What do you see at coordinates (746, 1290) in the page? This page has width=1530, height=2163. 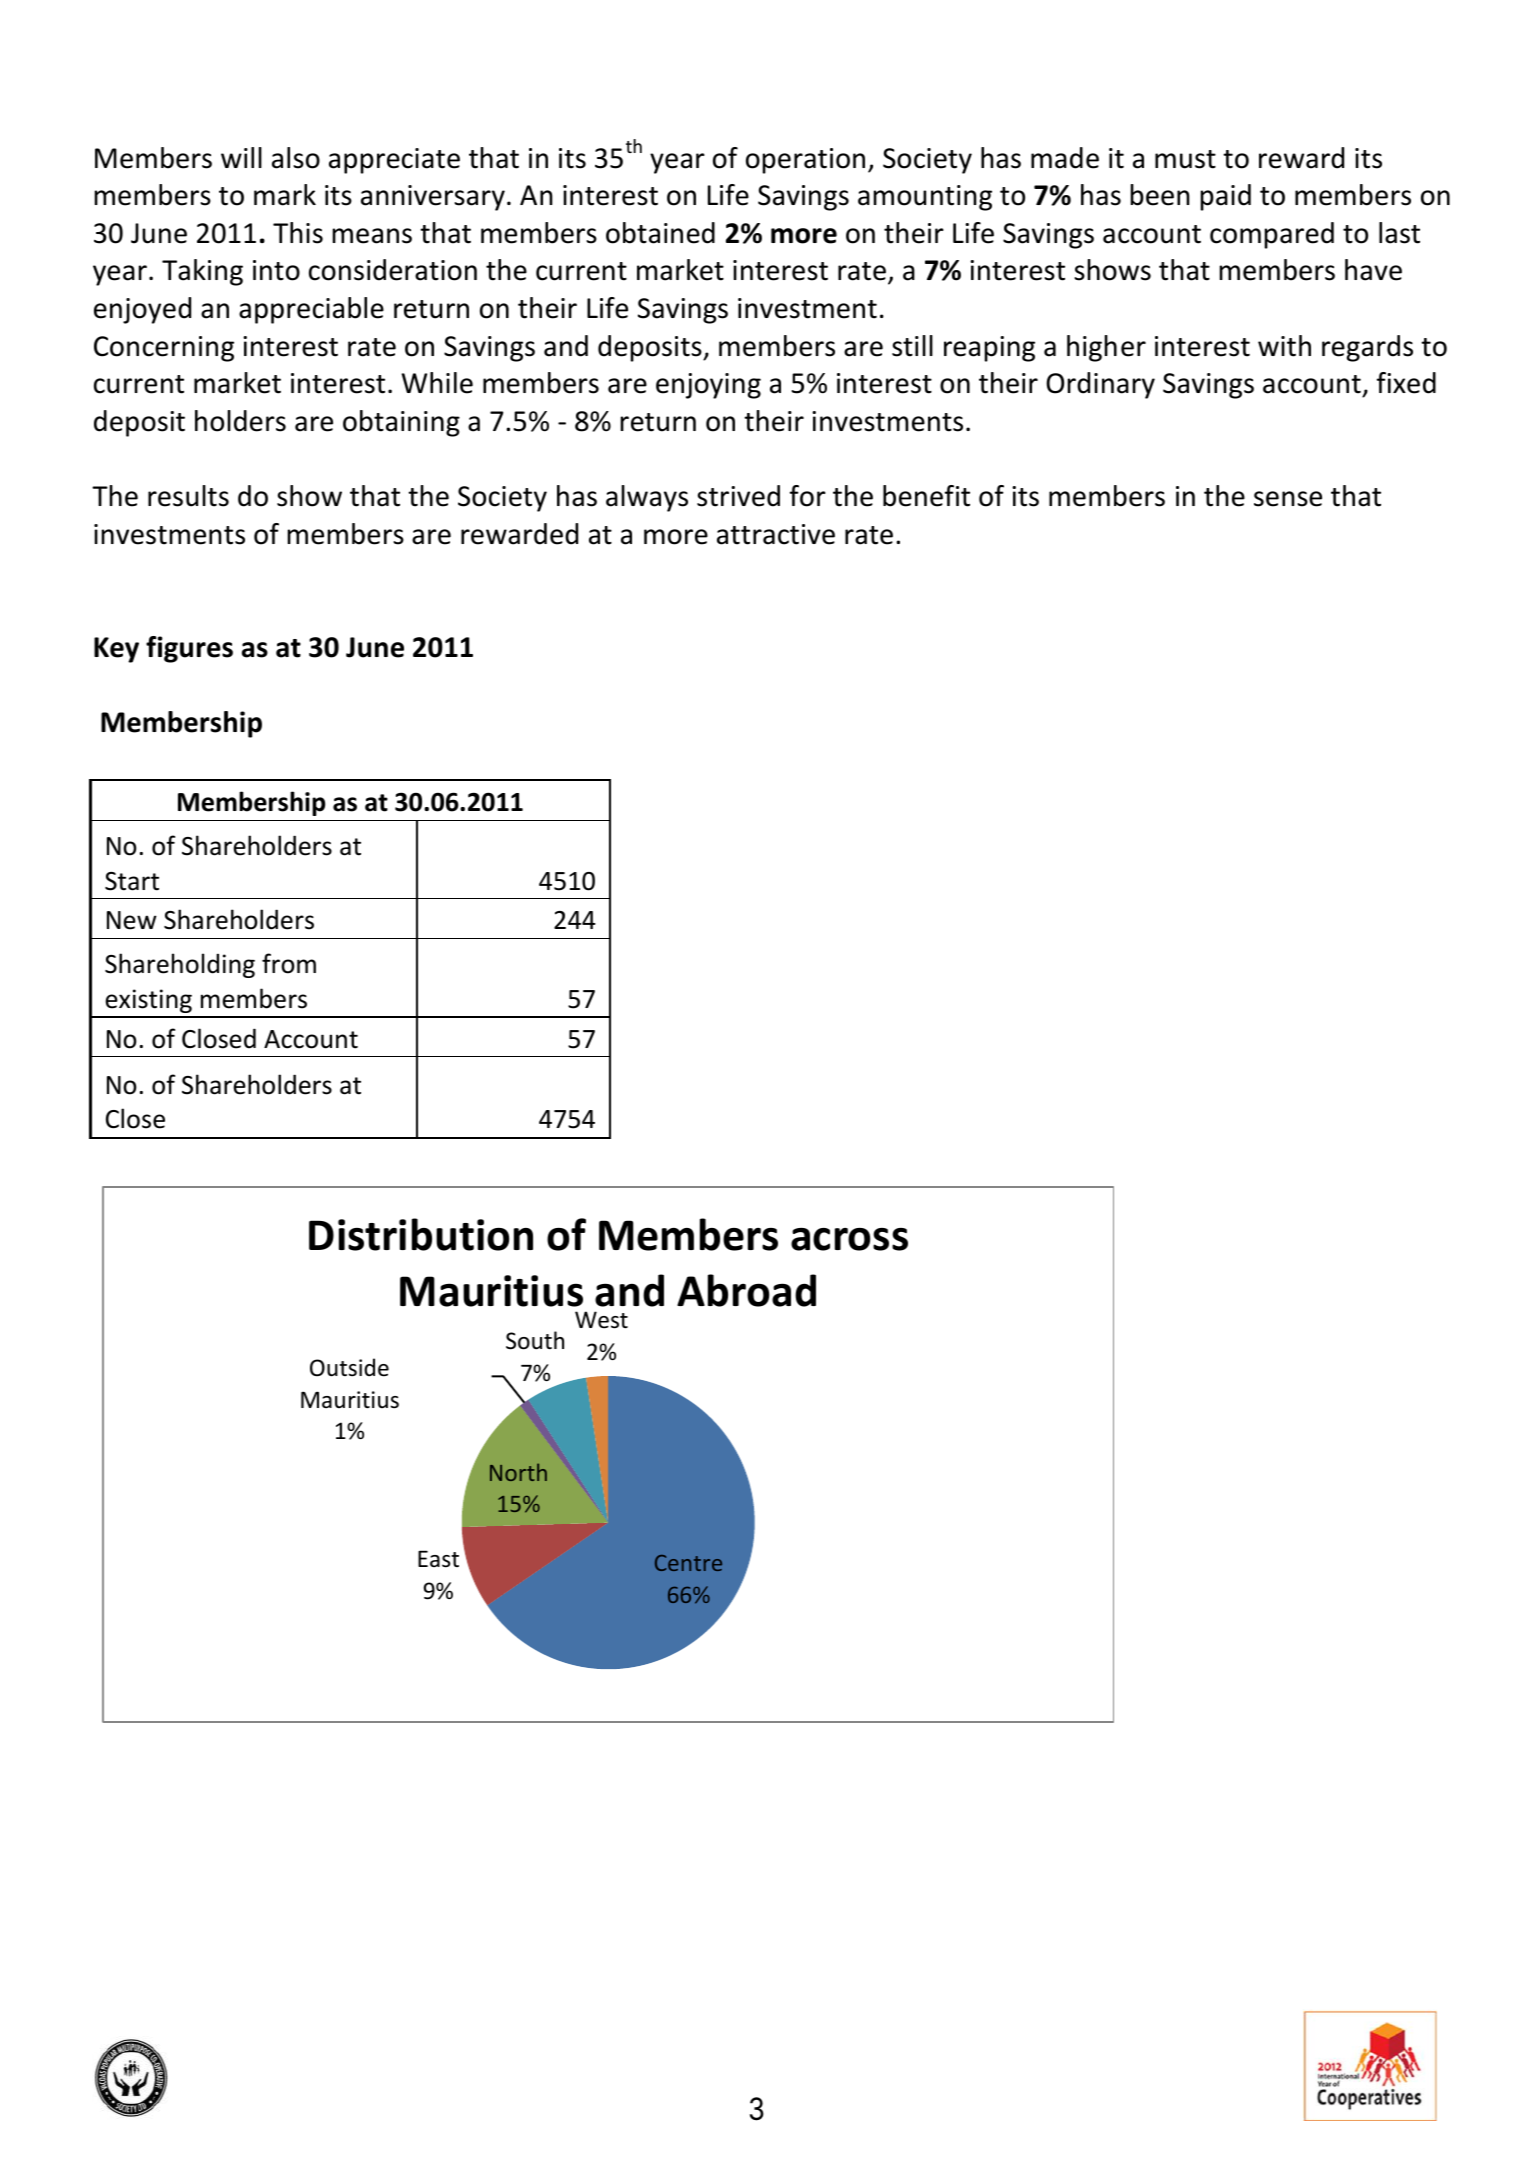 I see `Abroad` at bounding box center [746, 1290].
